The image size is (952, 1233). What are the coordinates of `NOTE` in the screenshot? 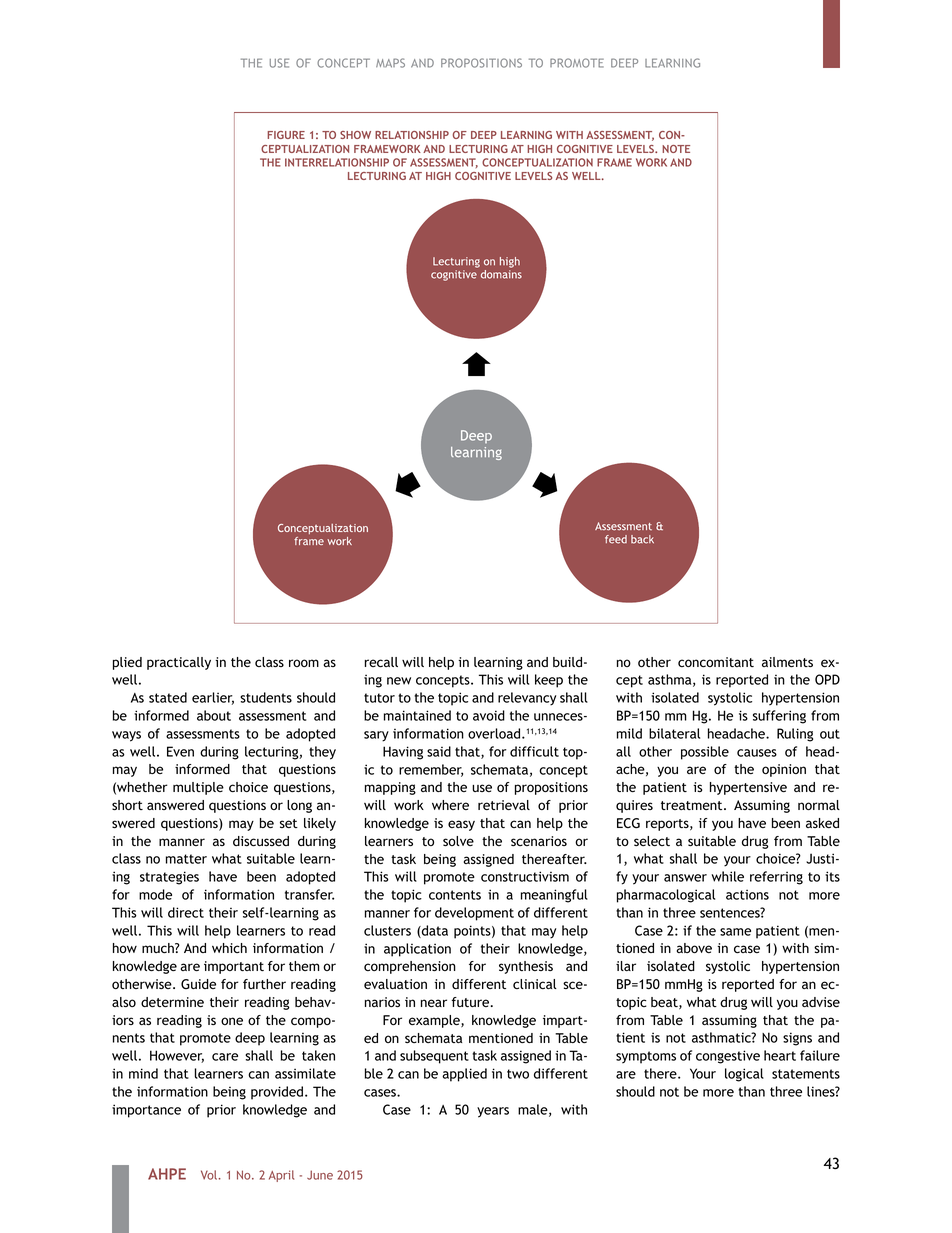 It's located at (676, 149).
